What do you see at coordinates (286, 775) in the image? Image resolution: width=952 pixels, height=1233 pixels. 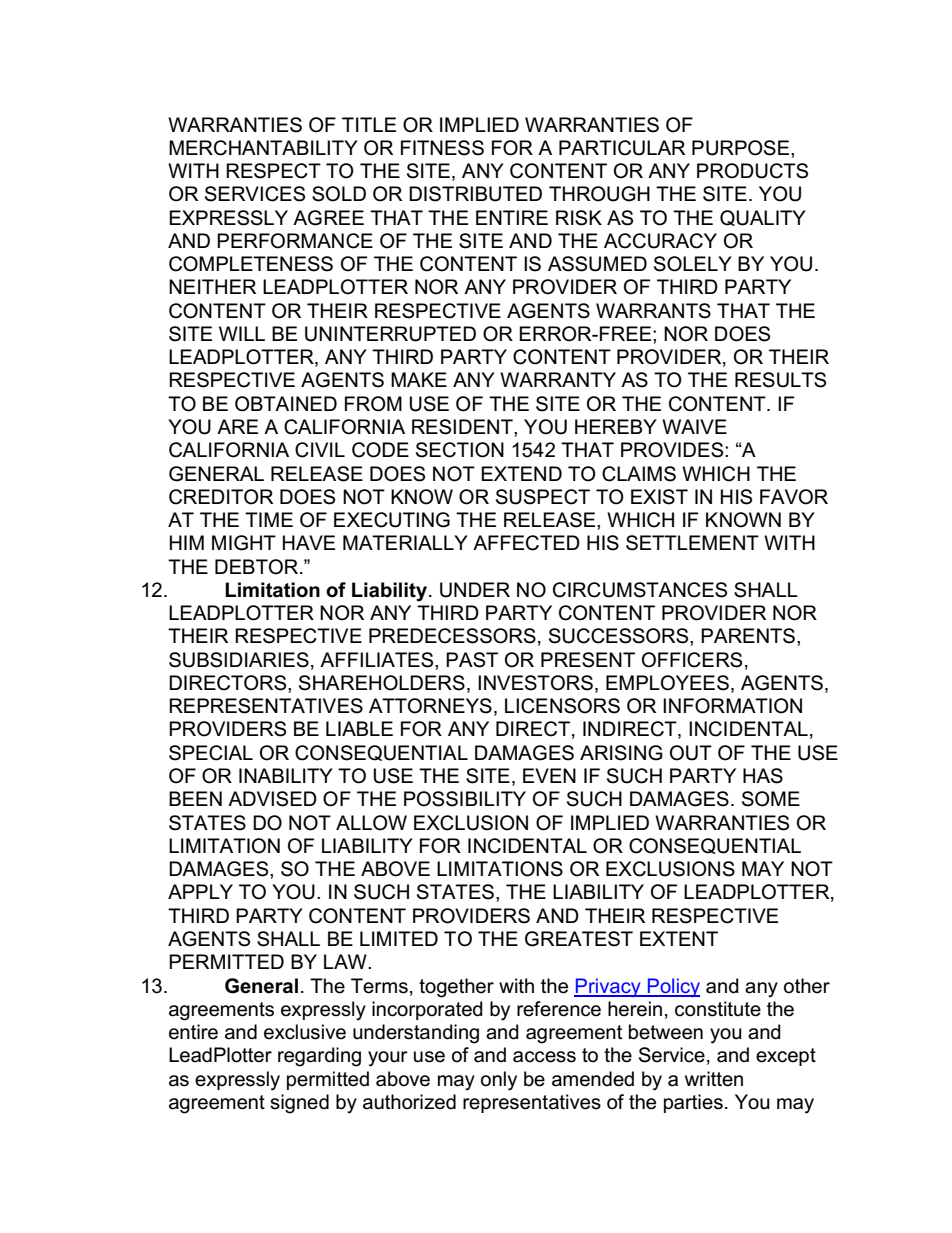 I see `INABILITY` at bounding box center [286, 775].
